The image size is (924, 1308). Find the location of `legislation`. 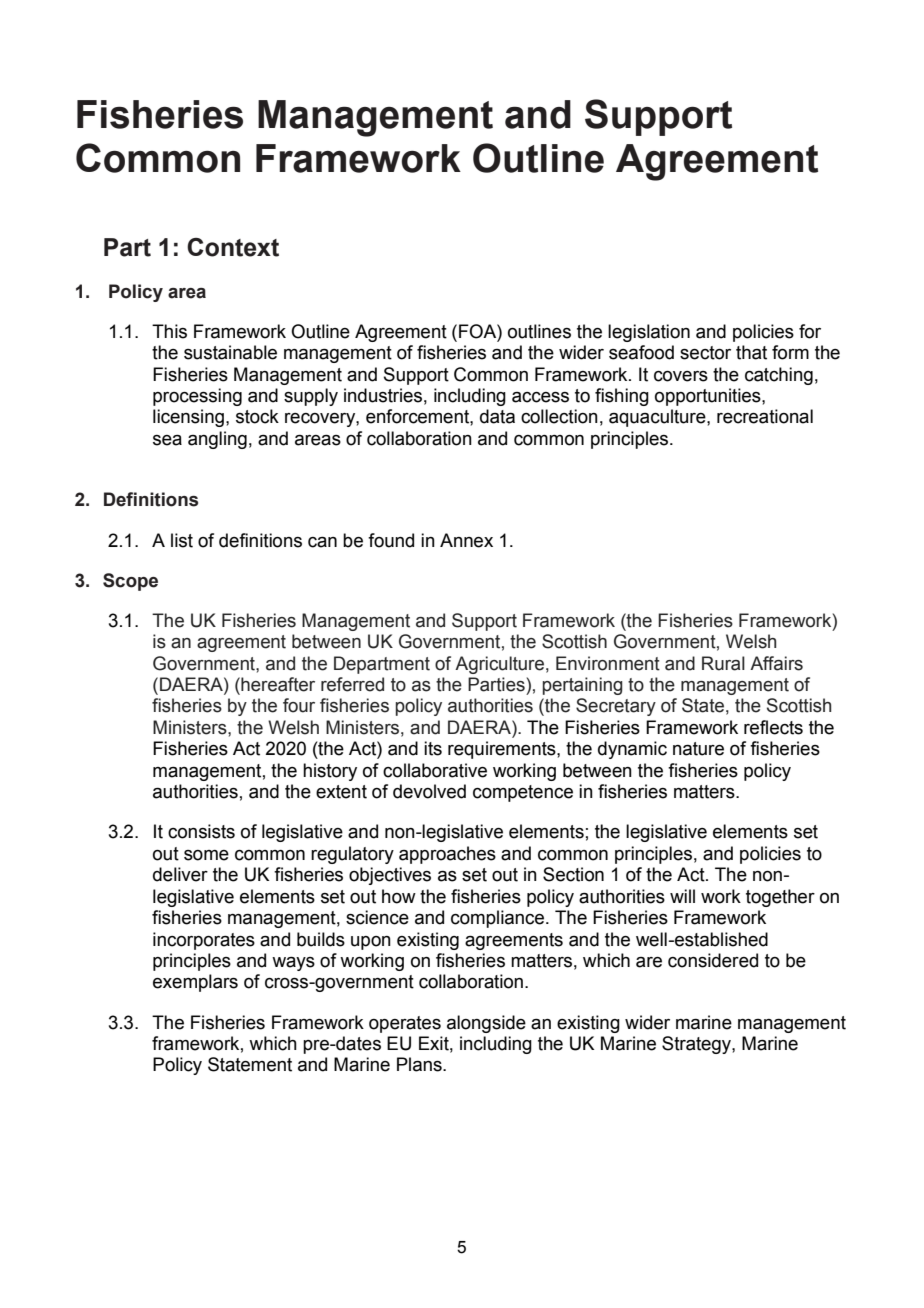

legislation is located at coordinates (649, 333).
